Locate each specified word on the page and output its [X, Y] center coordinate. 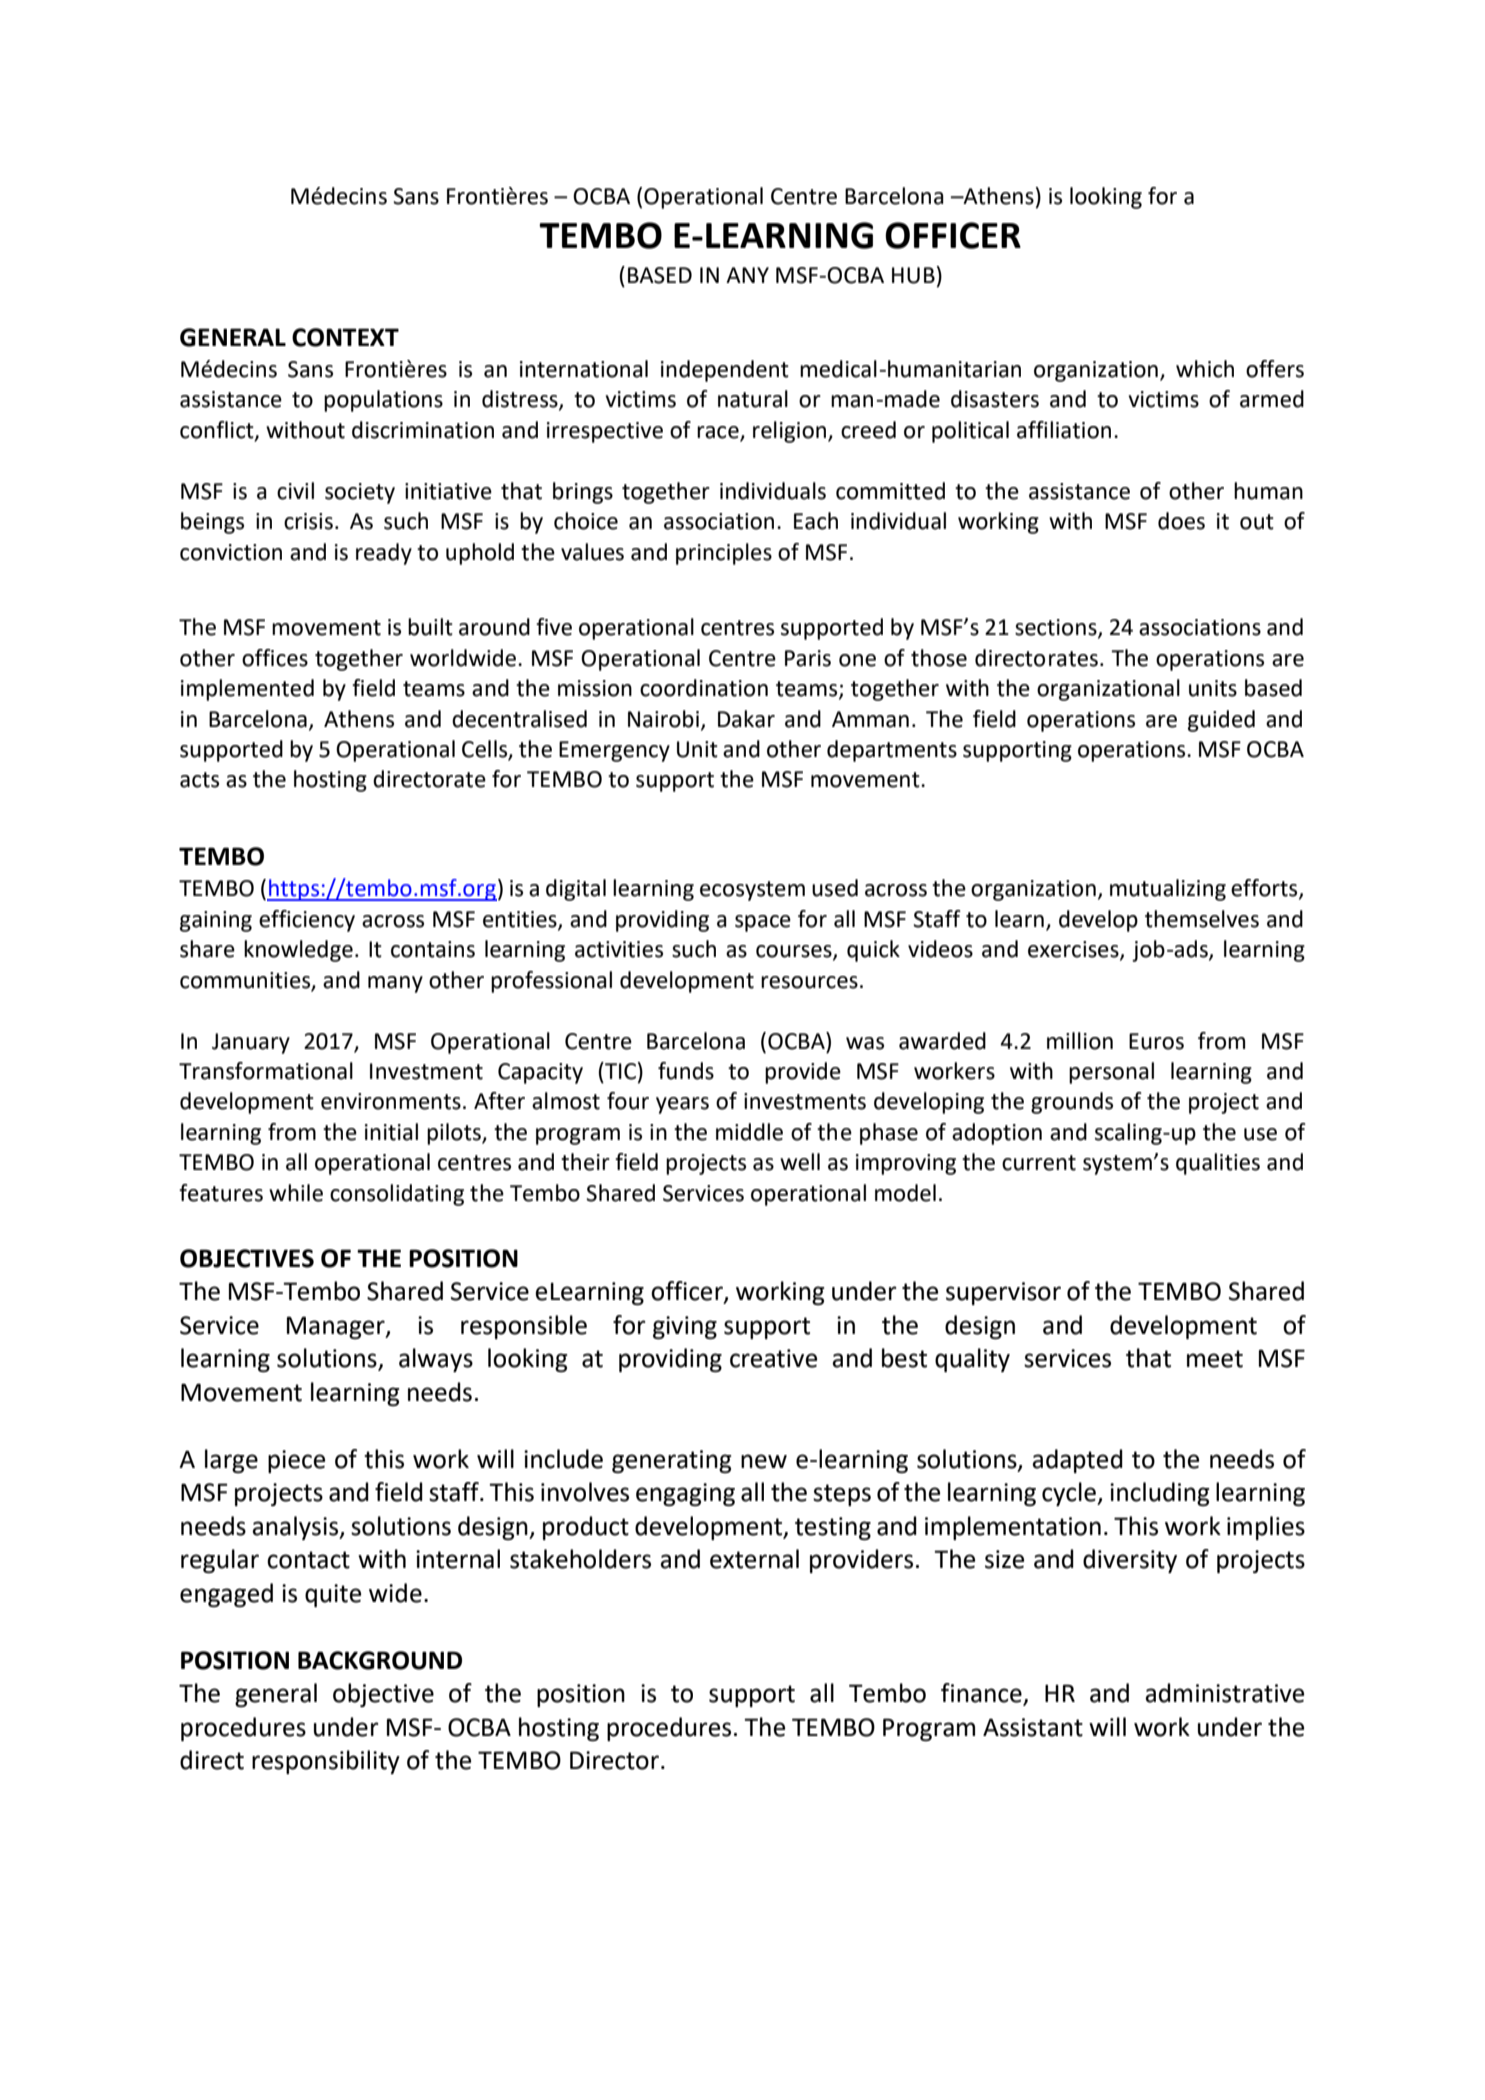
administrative [1224, 1693]
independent [725, 371]
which [1205, 369]
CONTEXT [345, 337]
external [754, 1559]
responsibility [326, 1762]
